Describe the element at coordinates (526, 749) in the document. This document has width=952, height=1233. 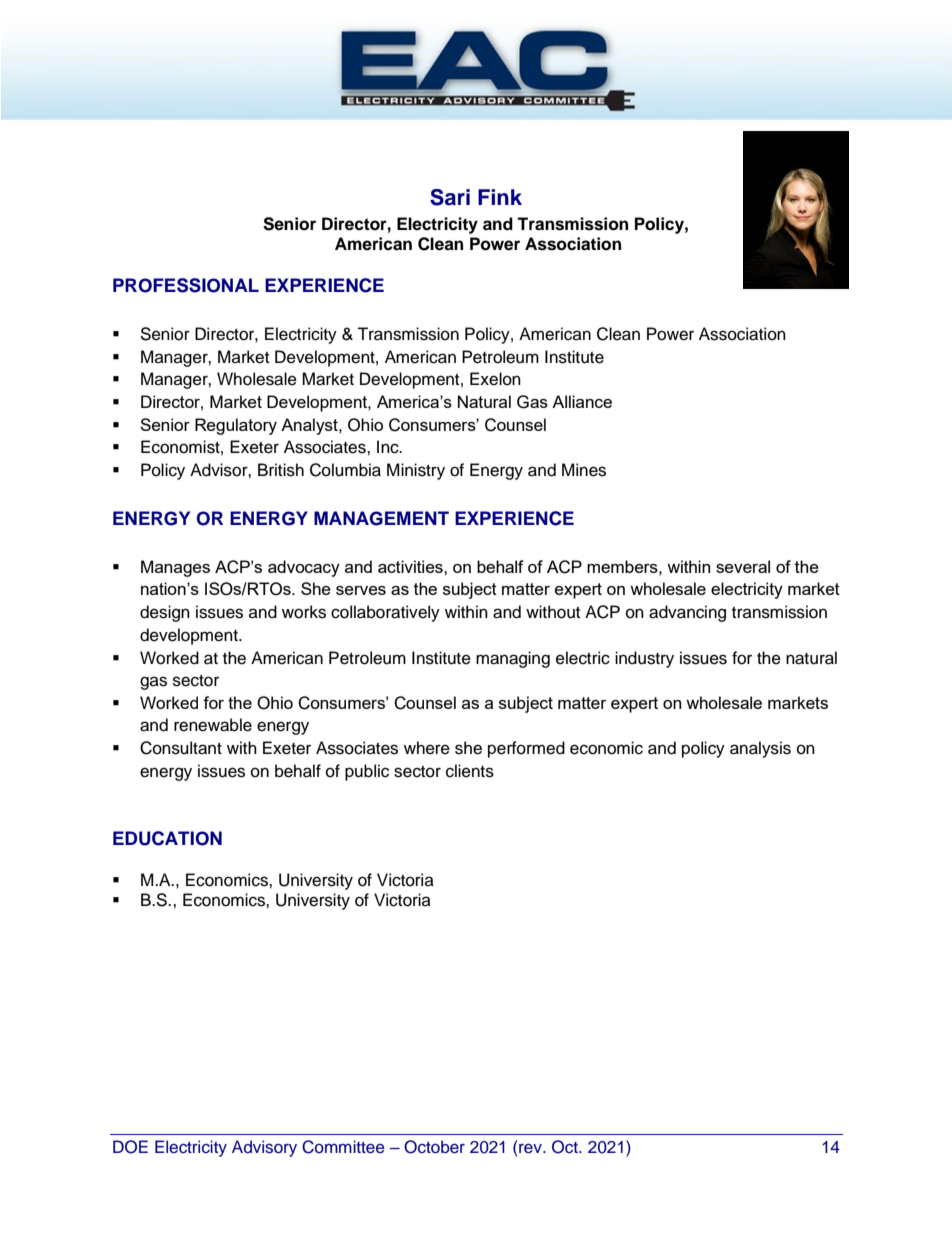
I see `performed` at that location.
